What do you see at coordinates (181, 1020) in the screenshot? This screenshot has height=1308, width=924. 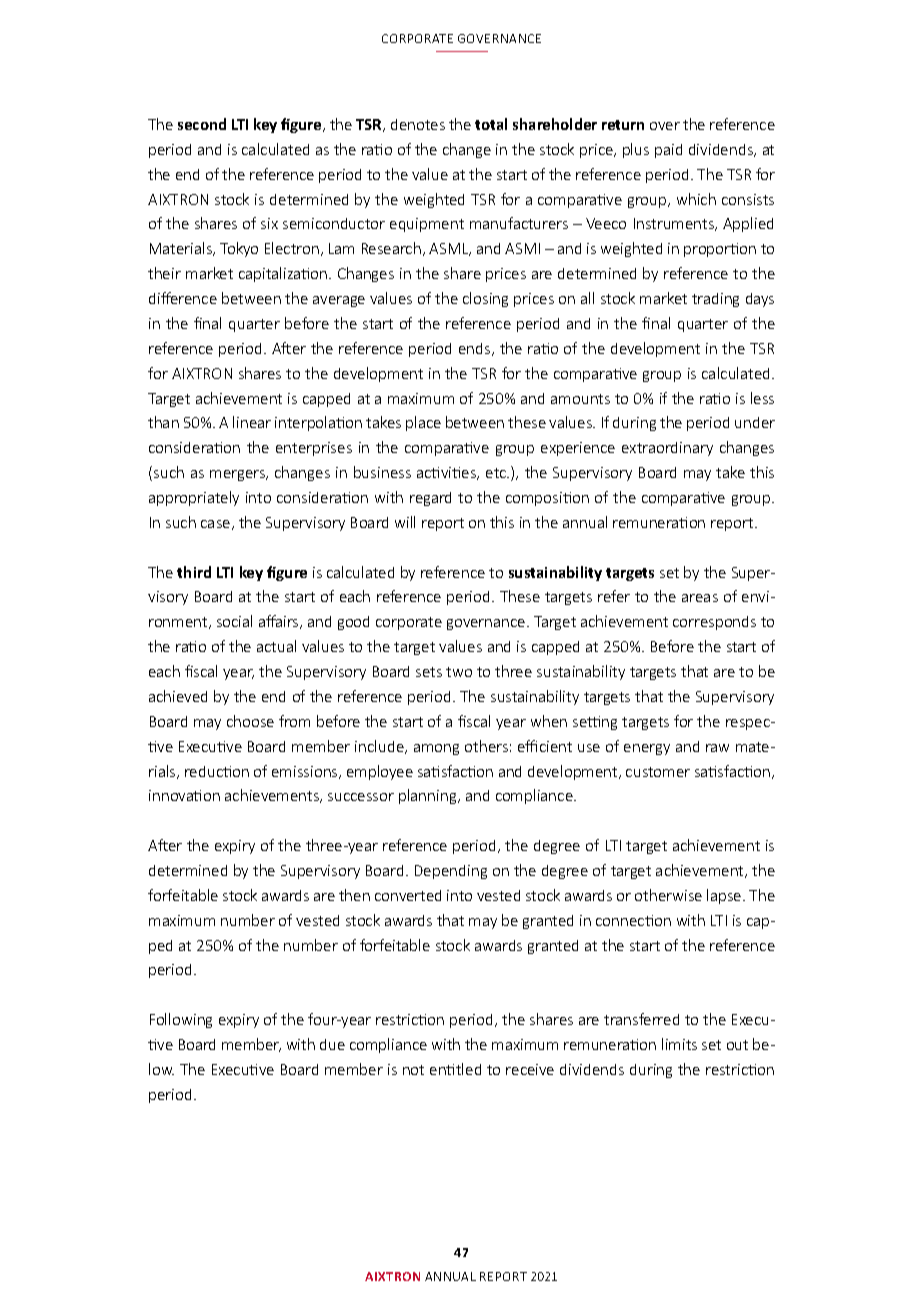 I see `Following` at bounding box center [181, 1020].
